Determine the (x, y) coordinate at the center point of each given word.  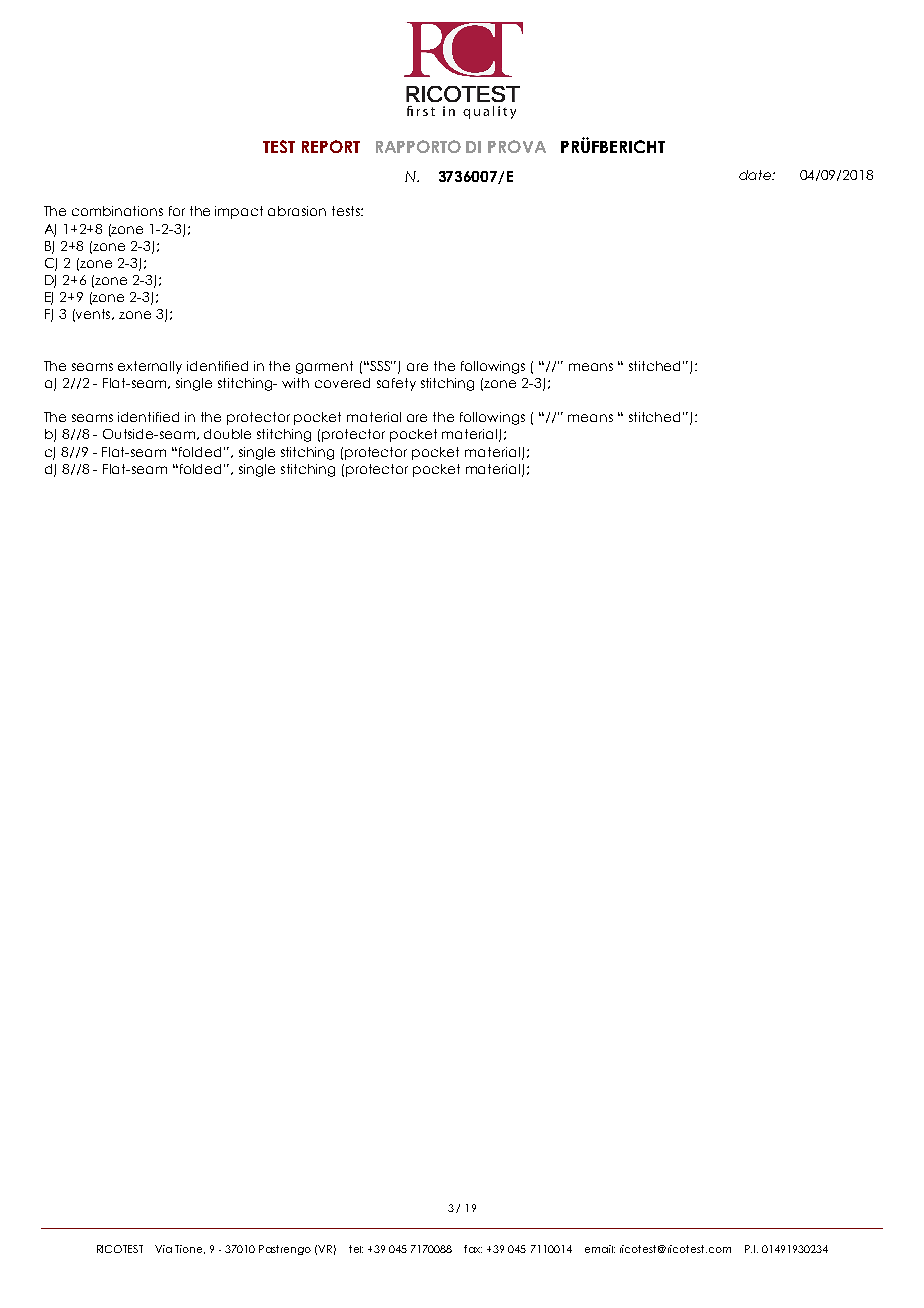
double (227, 434)
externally (150, 367)
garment (324, 367)
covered (342, 383)
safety (396, 384)
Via (163, 1249)
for (177, 211)
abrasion (297, 211)
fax (473, 1249)
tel (356, 1249)
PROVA (517, 146)
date (756, 175)
